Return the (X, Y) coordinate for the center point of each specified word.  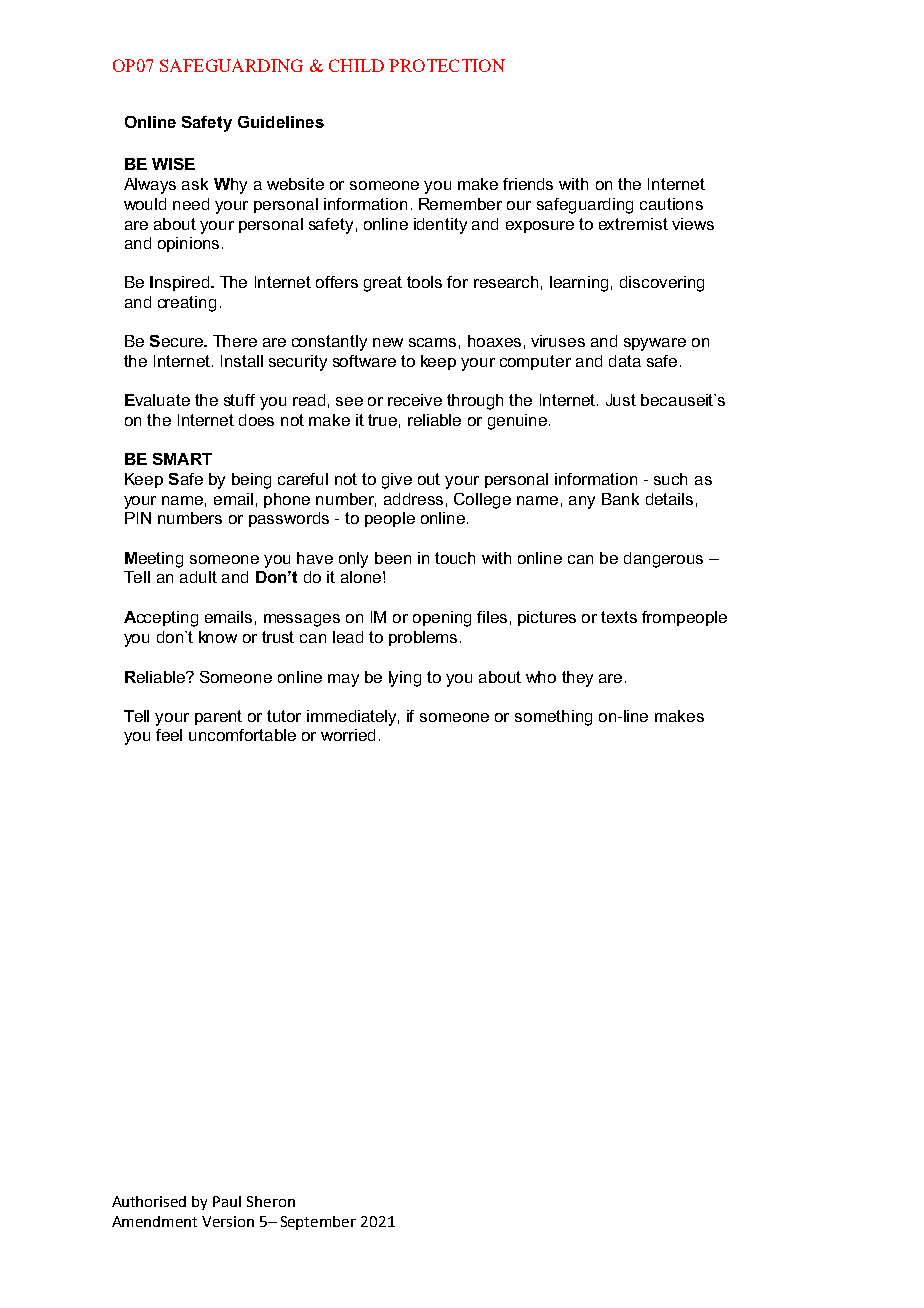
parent (218, 717)
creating (187, 304)
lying (405, 679)
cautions (671, 204)
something (553, 718)
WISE (173, 164)
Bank (620, 499)
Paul (227, 1201)
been (393, 558)
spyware (655, 344)
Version (228, 1221)
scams (432, 342)
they (577, 679)
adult (198, 577)
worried (348, 735)
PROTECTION (447, 65)
